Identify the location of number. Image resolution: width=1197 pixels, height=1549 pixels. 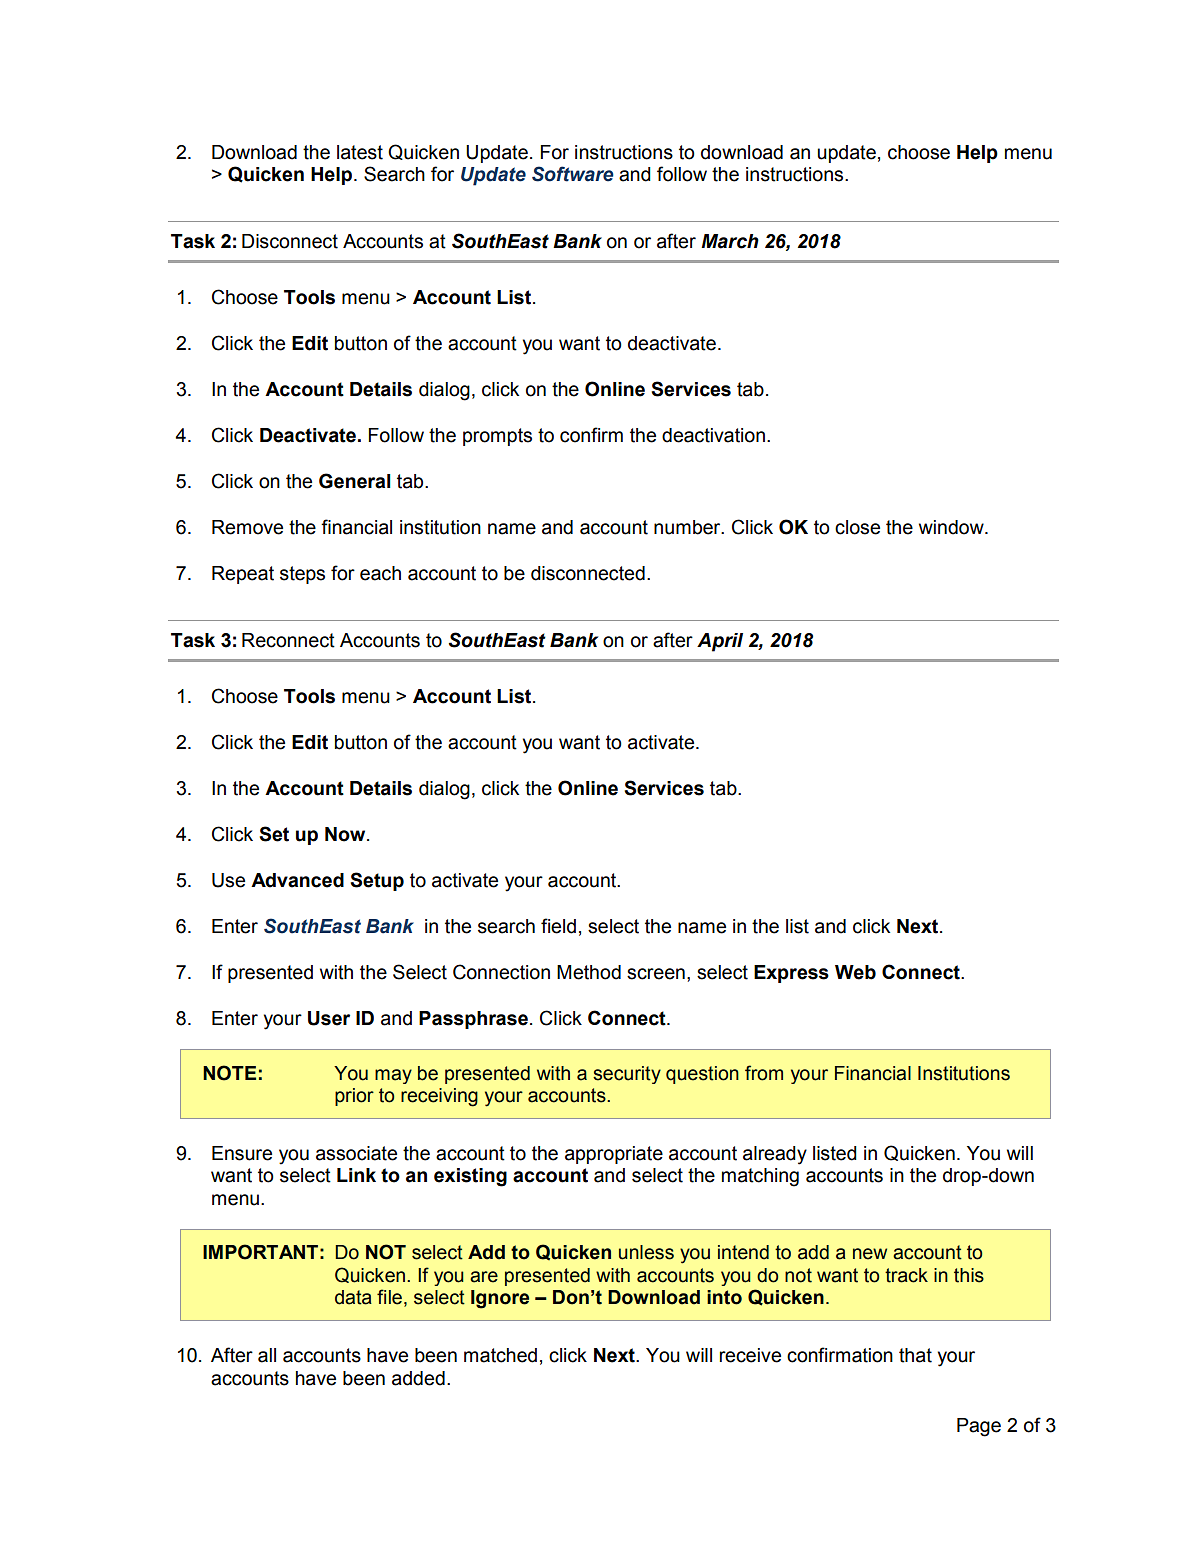
(688, 527).
